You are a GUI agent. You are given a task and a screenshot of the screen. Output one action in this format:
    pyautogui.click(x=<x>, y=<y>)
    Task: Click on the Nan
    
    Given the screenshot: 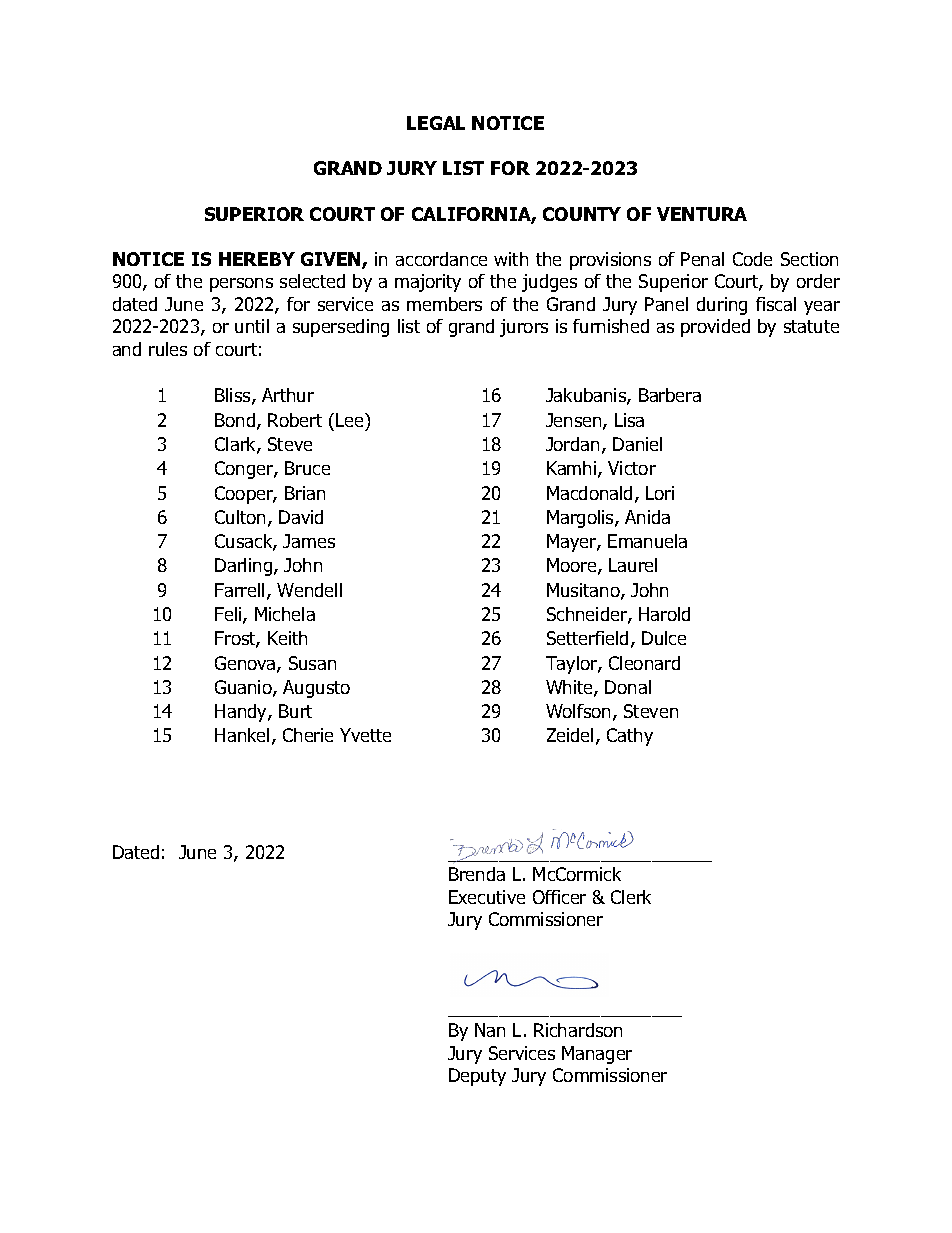 What is the action you would take?
    pyautogui.click(x=490, y=1030)
